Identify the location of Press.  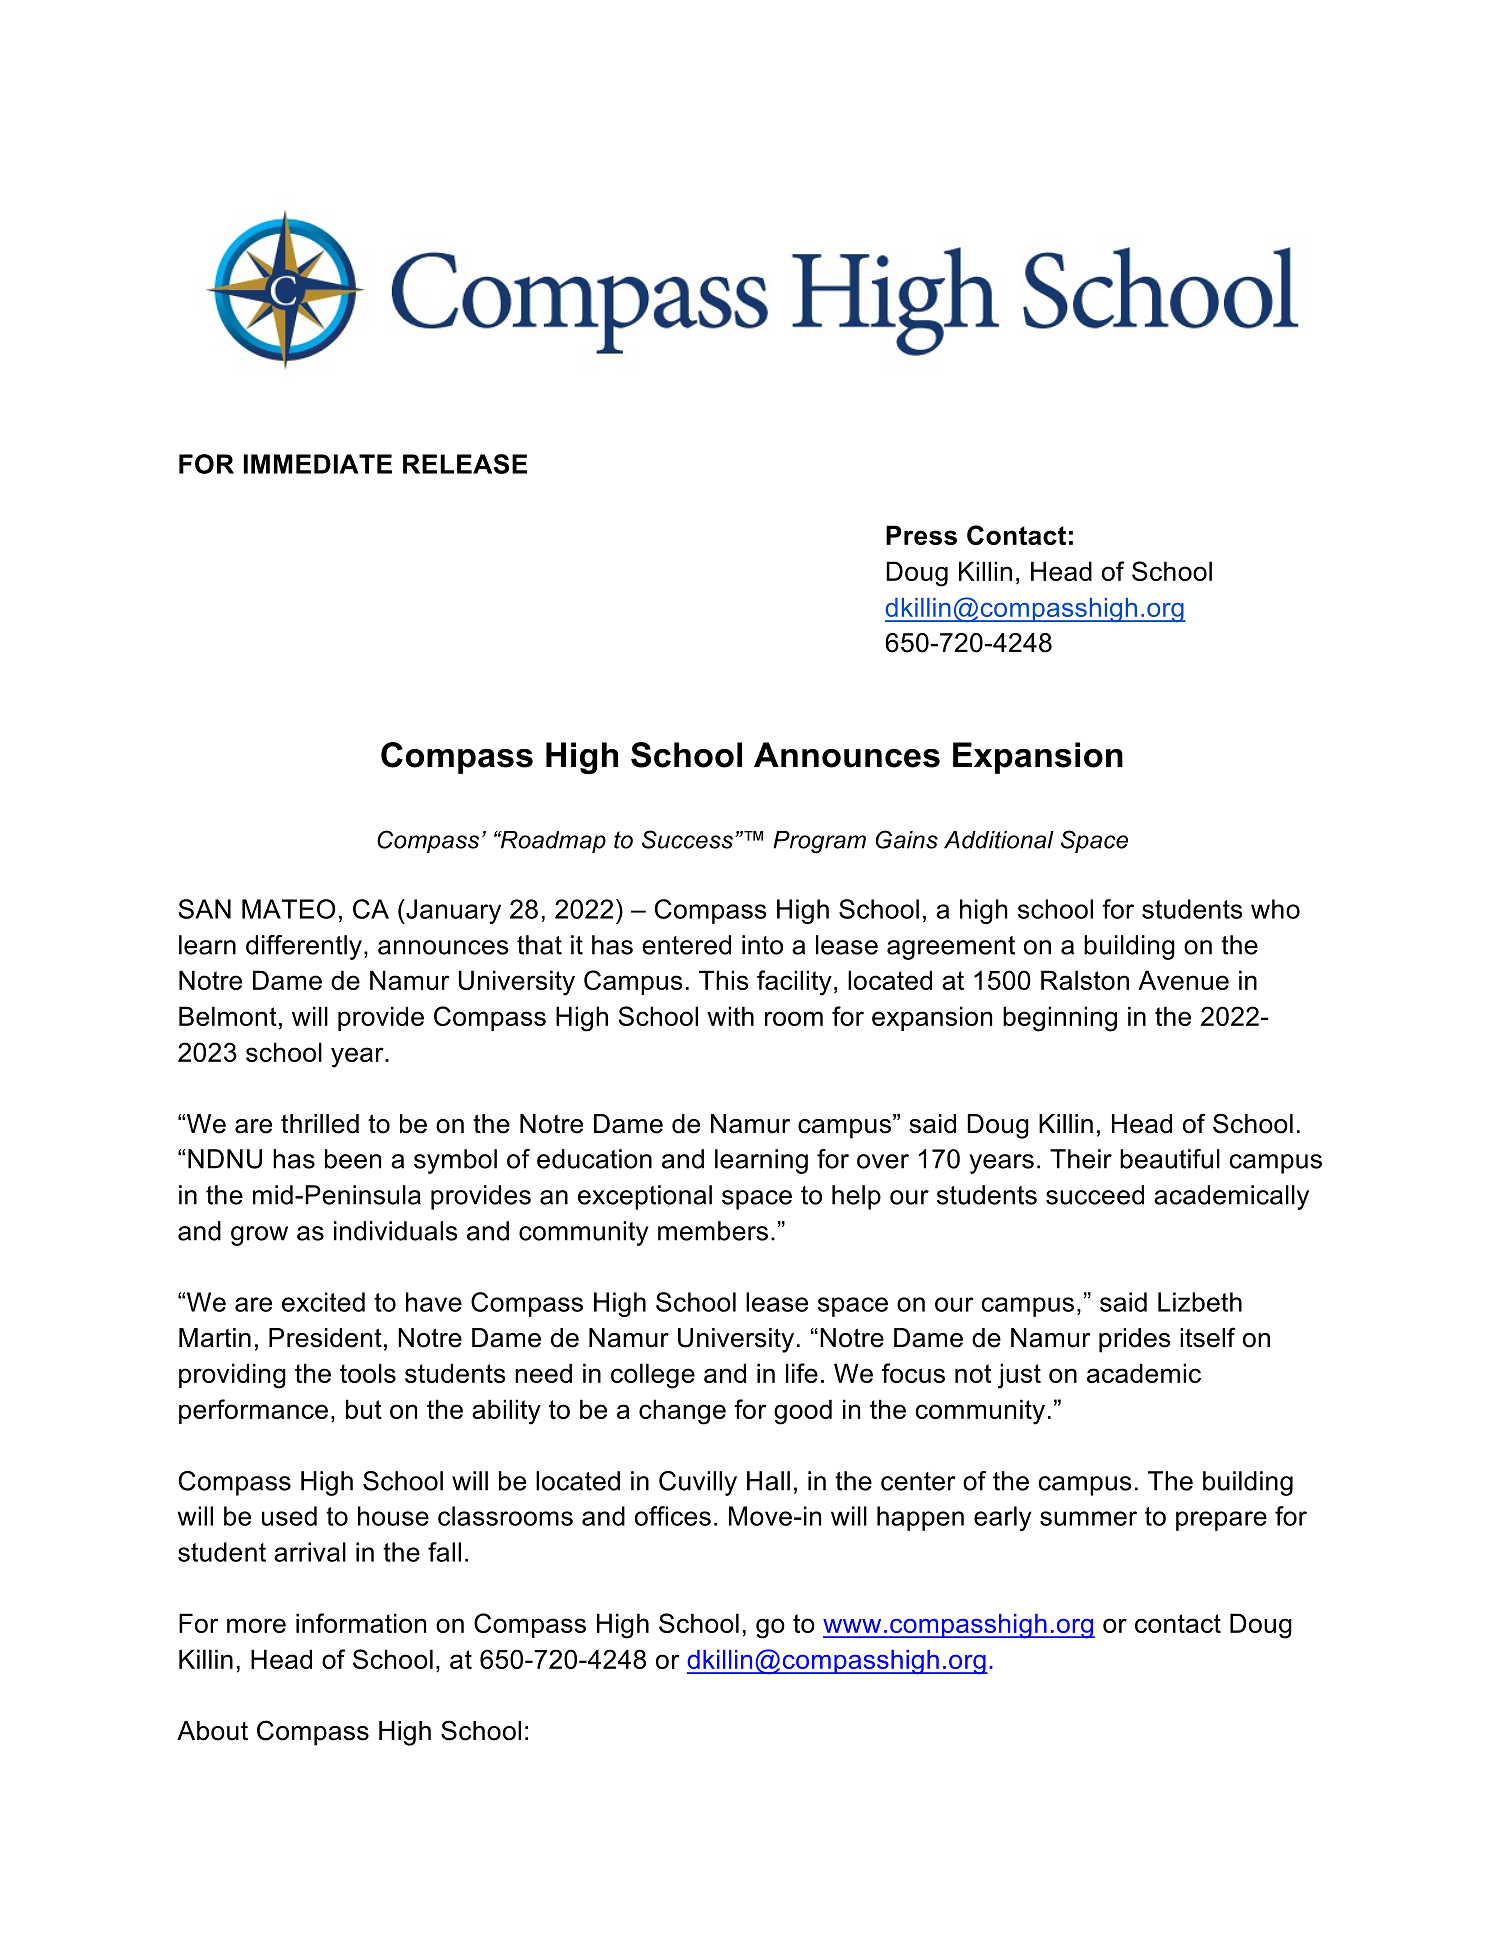
(921, 535).
